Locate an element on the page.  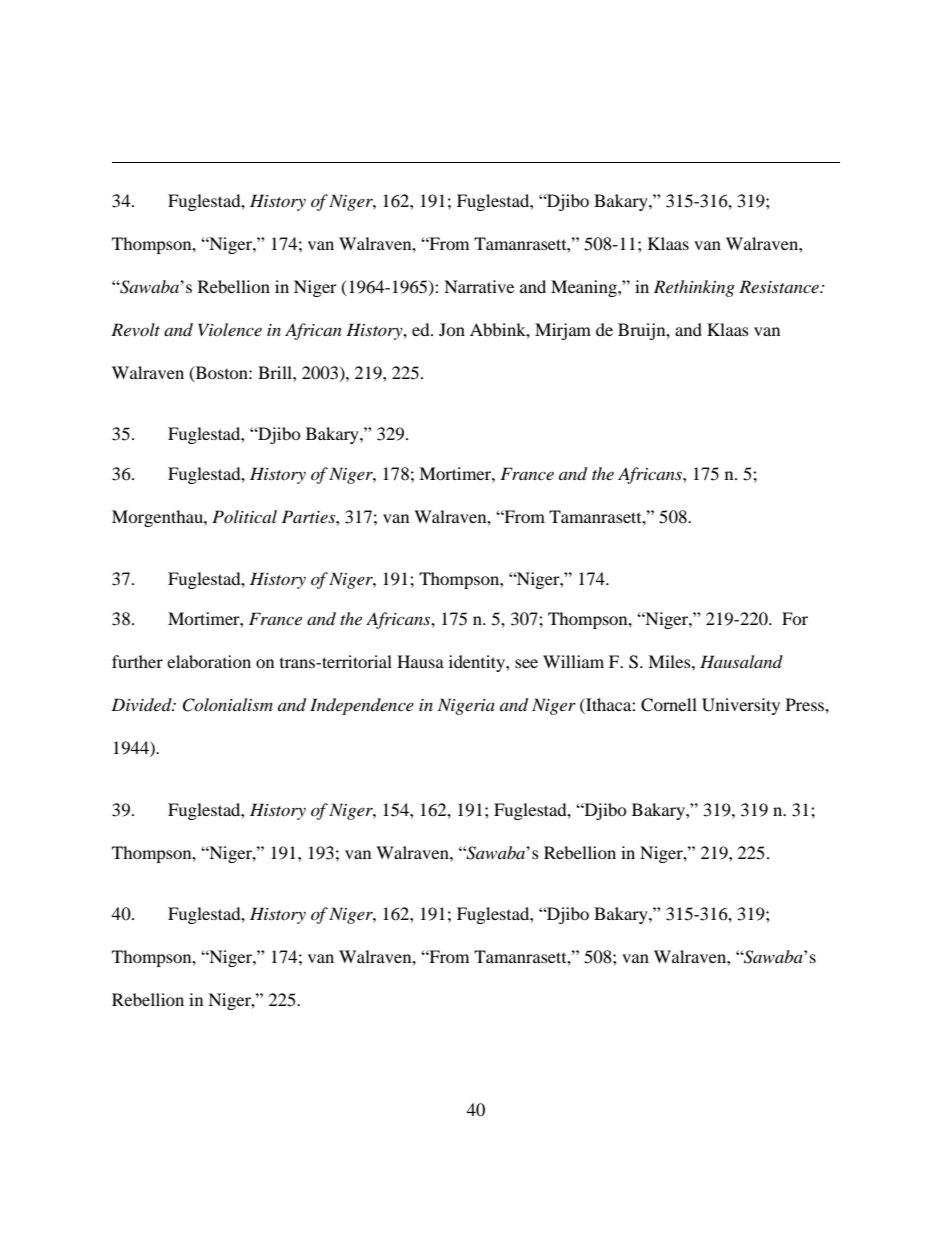
William is located at coordinates (573, 661).
